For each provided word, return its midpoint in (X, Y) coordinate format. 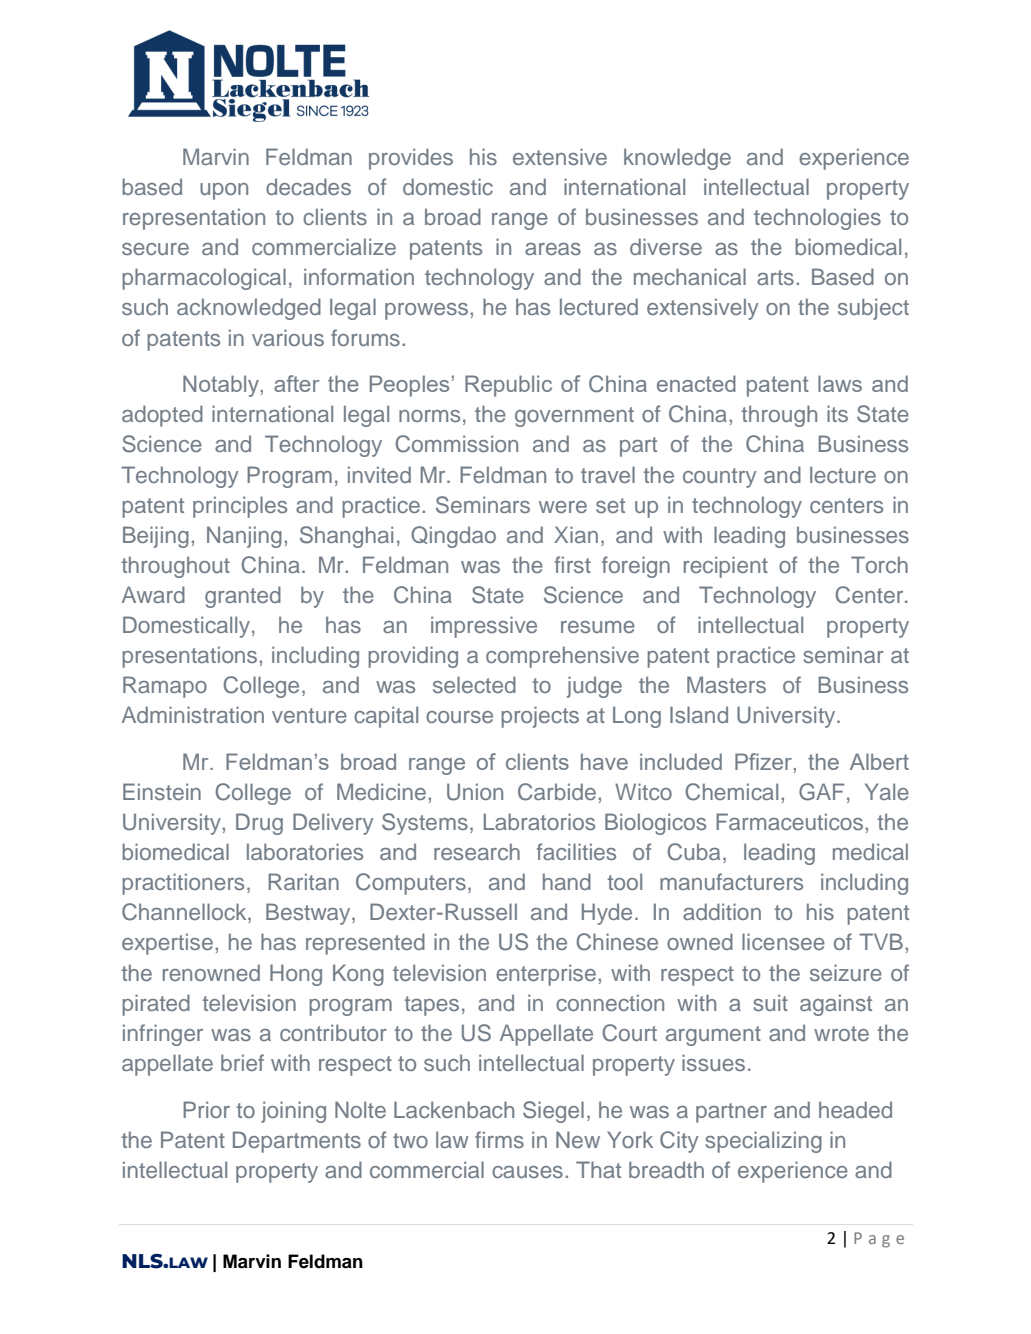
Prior (206, 1109)
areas (553, 249)
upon (224, 191)
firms (499, 1139)
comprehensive (562, 657)
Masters (726, 684)
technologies (817, 219)
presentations (191, 657)
